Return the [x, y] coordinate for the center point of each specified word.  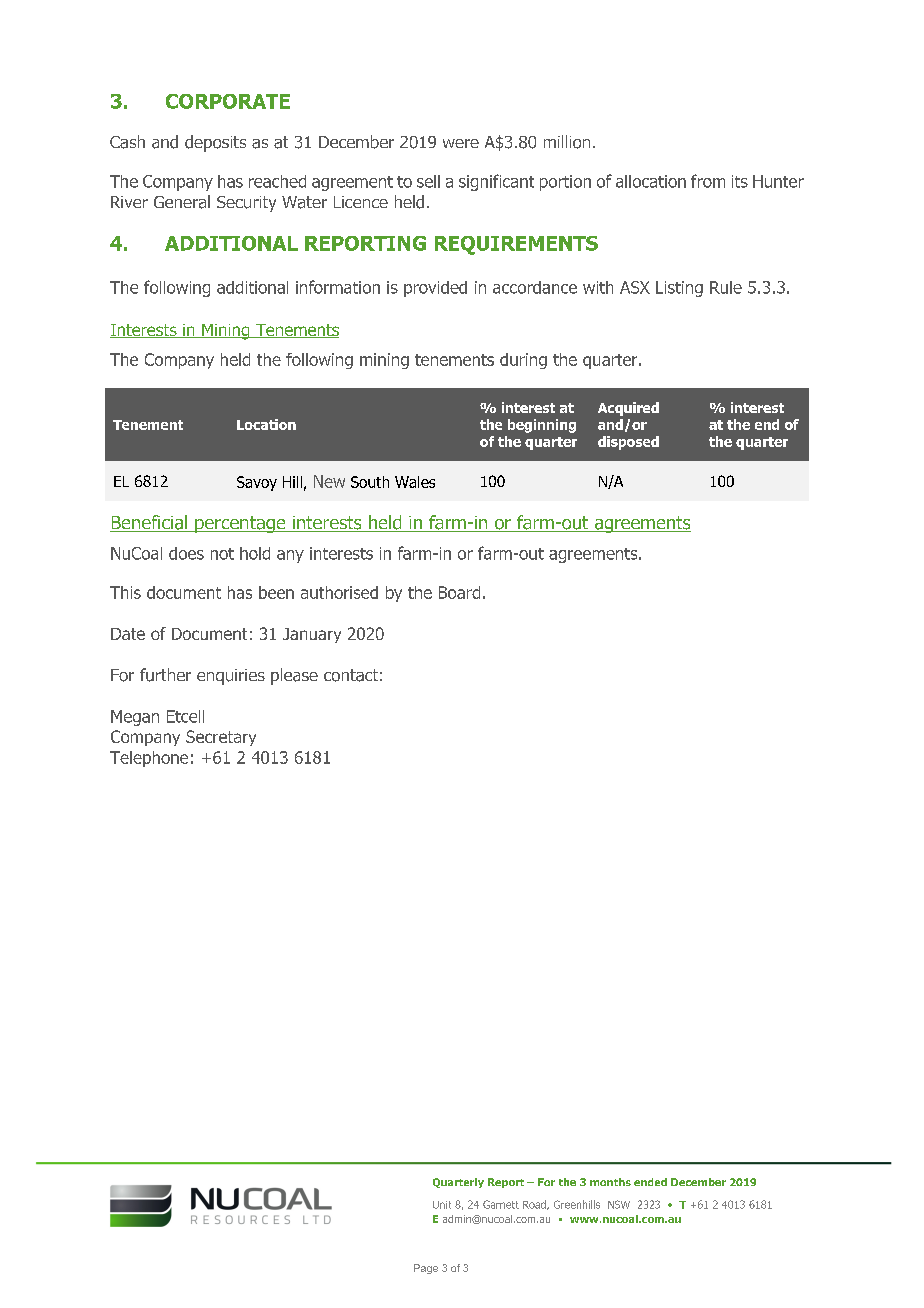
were [461, 143]
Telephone [149, 759]
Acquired [628, 409]
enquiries [231, 677]
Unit [442, 1205]
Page [426, 1269]
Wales [415, 482]
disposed [628, 443]
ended [650, 1182]
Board [459, 592]
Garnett [501, 1204]
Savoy [257, 483]
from [708, 181]
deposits [215, 143]
